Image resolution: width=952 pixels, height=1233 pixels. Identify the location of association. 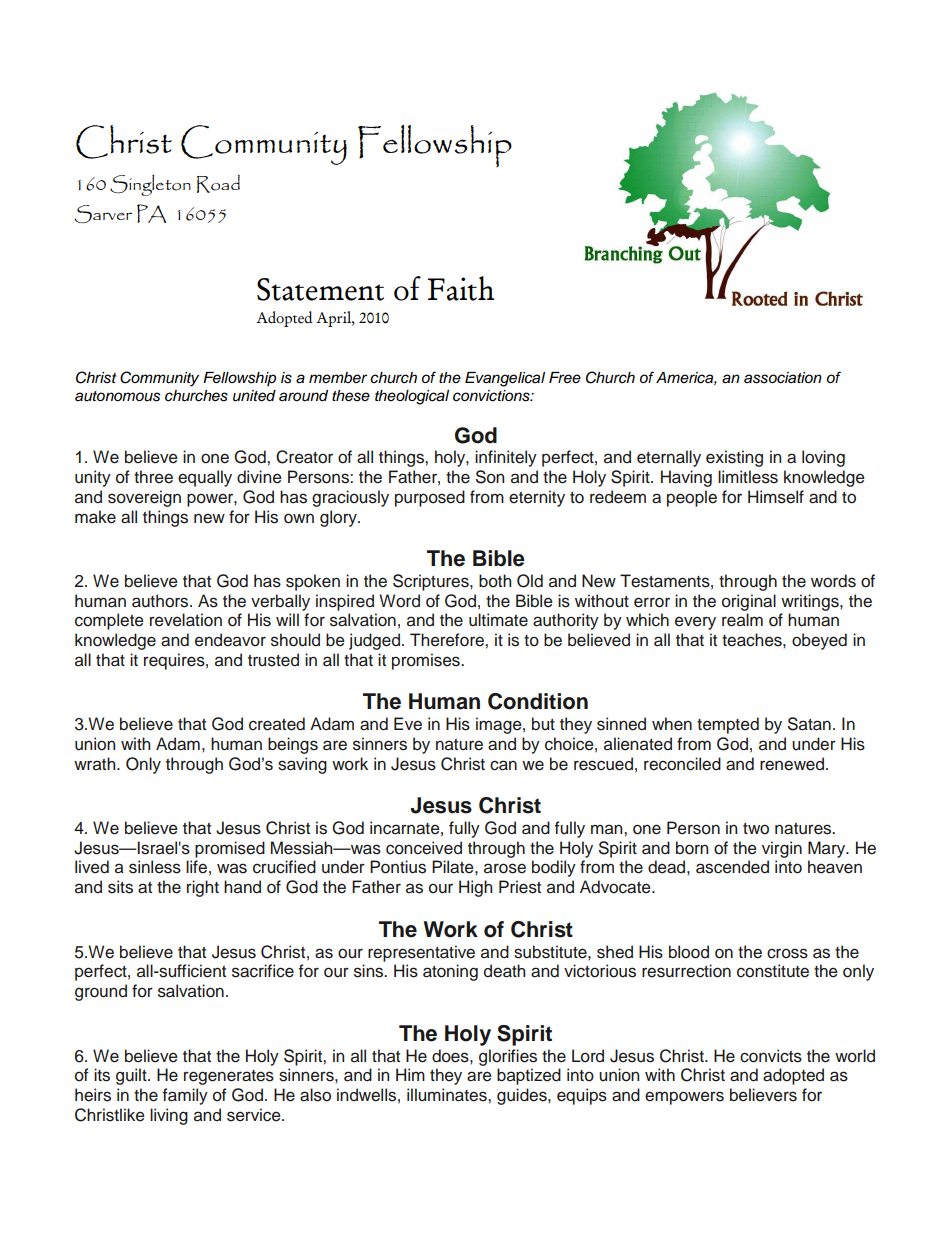
(783, 378).
